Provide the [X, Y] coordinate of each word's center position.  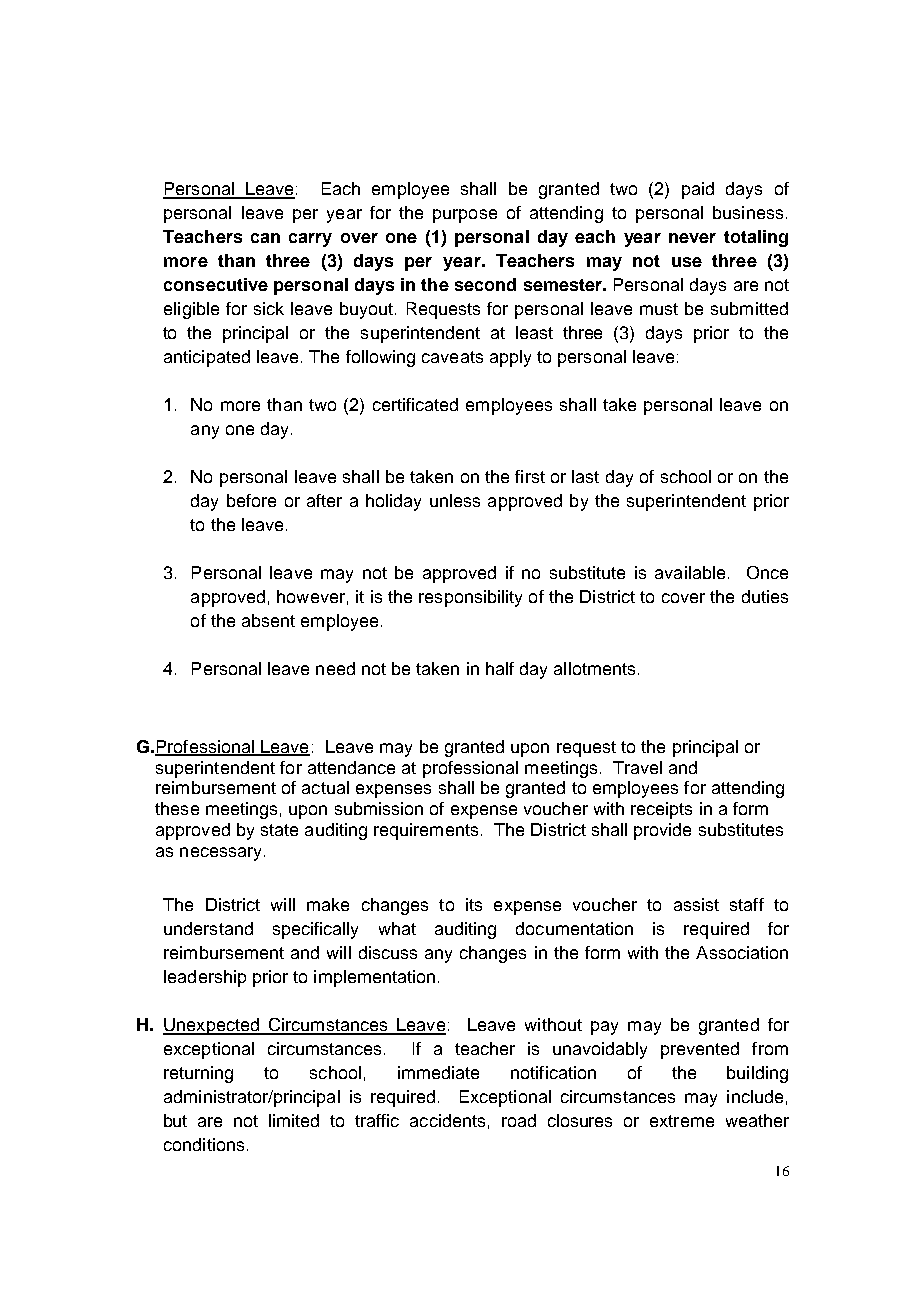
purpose [465, 216]
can [265, 238]
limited [294, 1120]
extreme [682, 1121]
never [692, 238]
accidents [447, 1120]
